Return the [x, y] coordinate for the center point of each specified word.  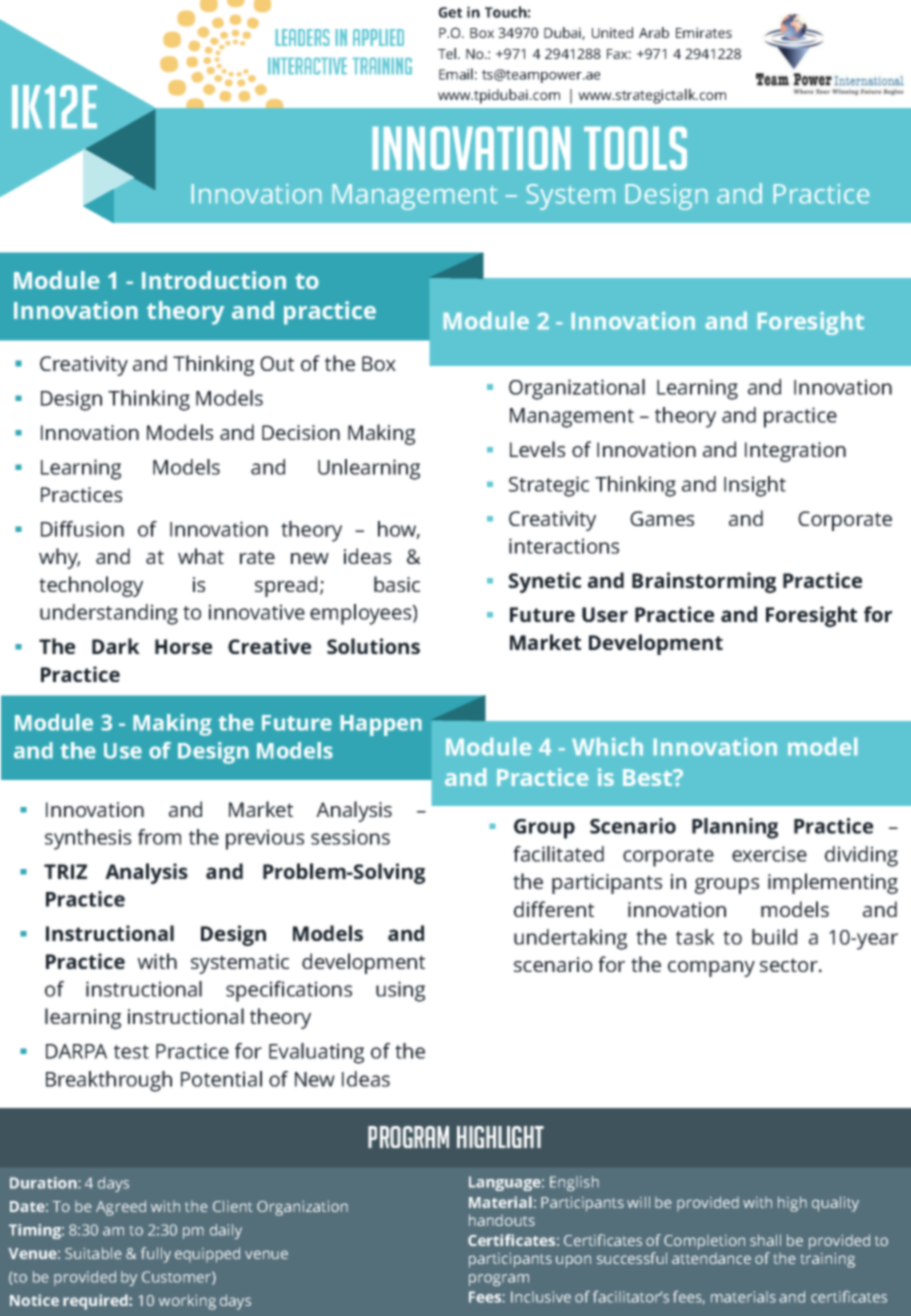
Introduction [214, 280]
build [774, 937]
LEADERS [302, 37]
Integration [795, 452]
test [131, 1052]
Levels [537, 449]
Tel [448, 53]
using [400, 991]
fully [156, 1255]
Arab [654, 32]
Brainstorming [704, 582]
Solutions [373, 646]
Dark [116, 646]
